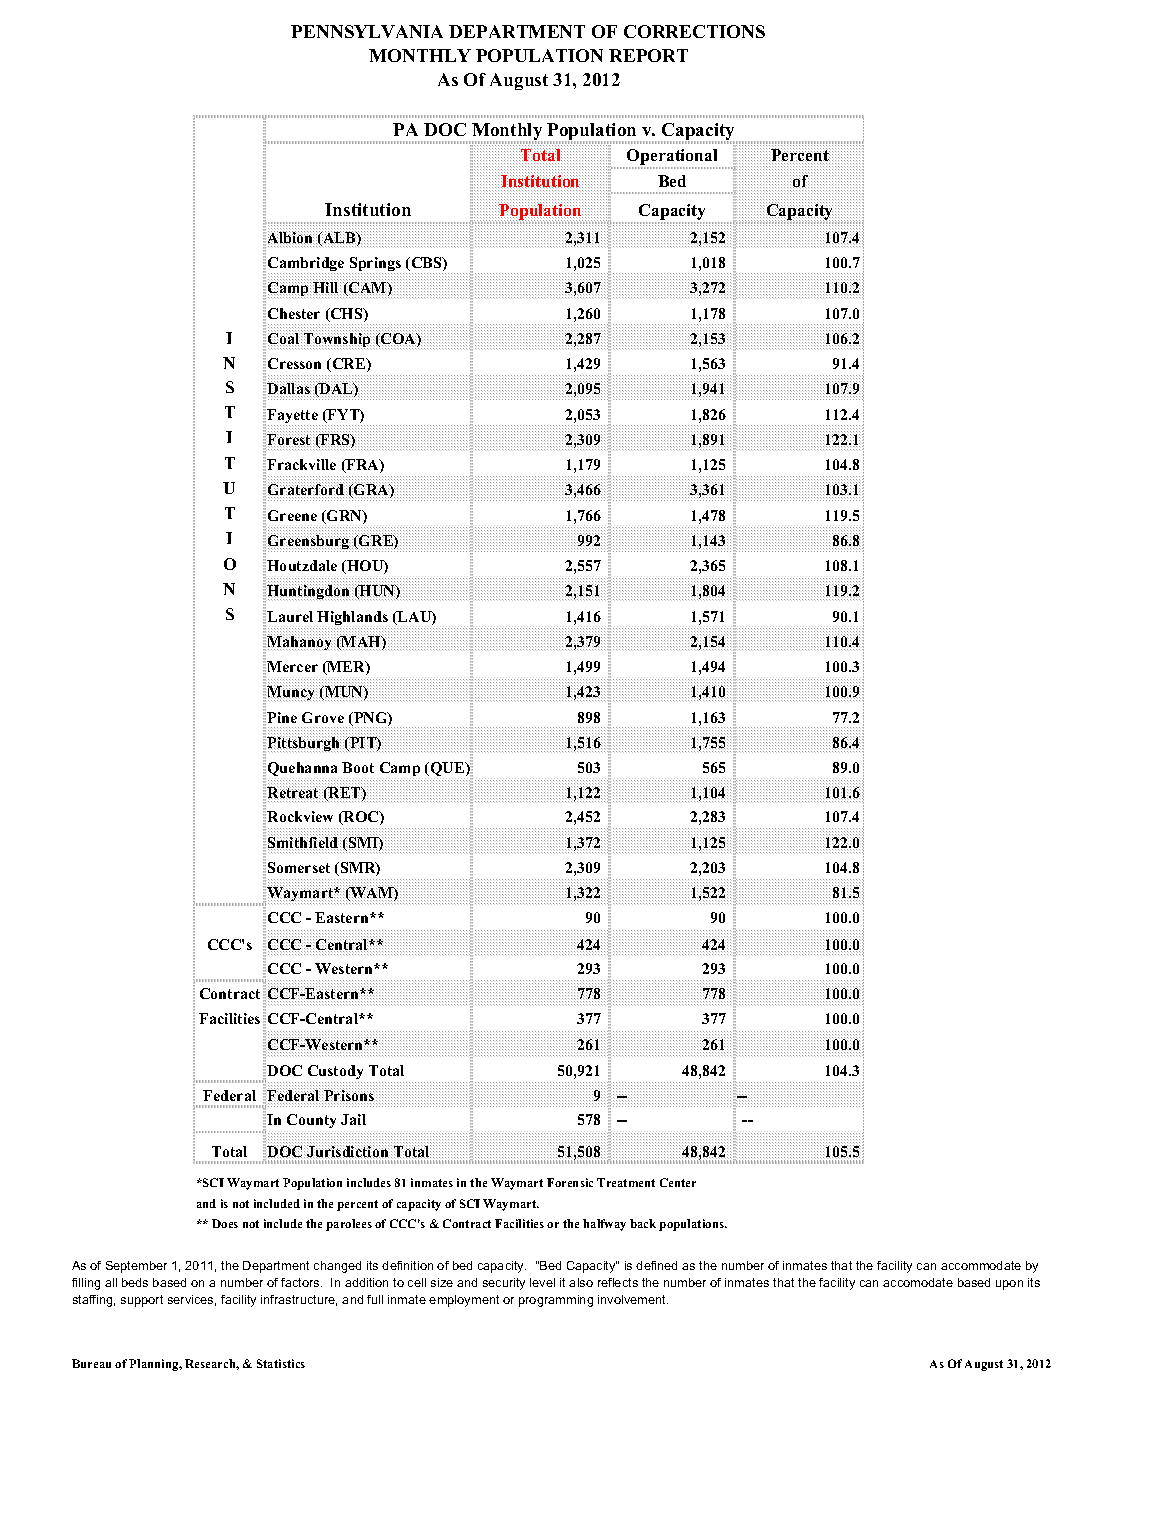 The height and width of the screenshot is (1515, 1170). Describe the element at coordinates (556, 1301) in the screenshot. I see `programming` at that location.
